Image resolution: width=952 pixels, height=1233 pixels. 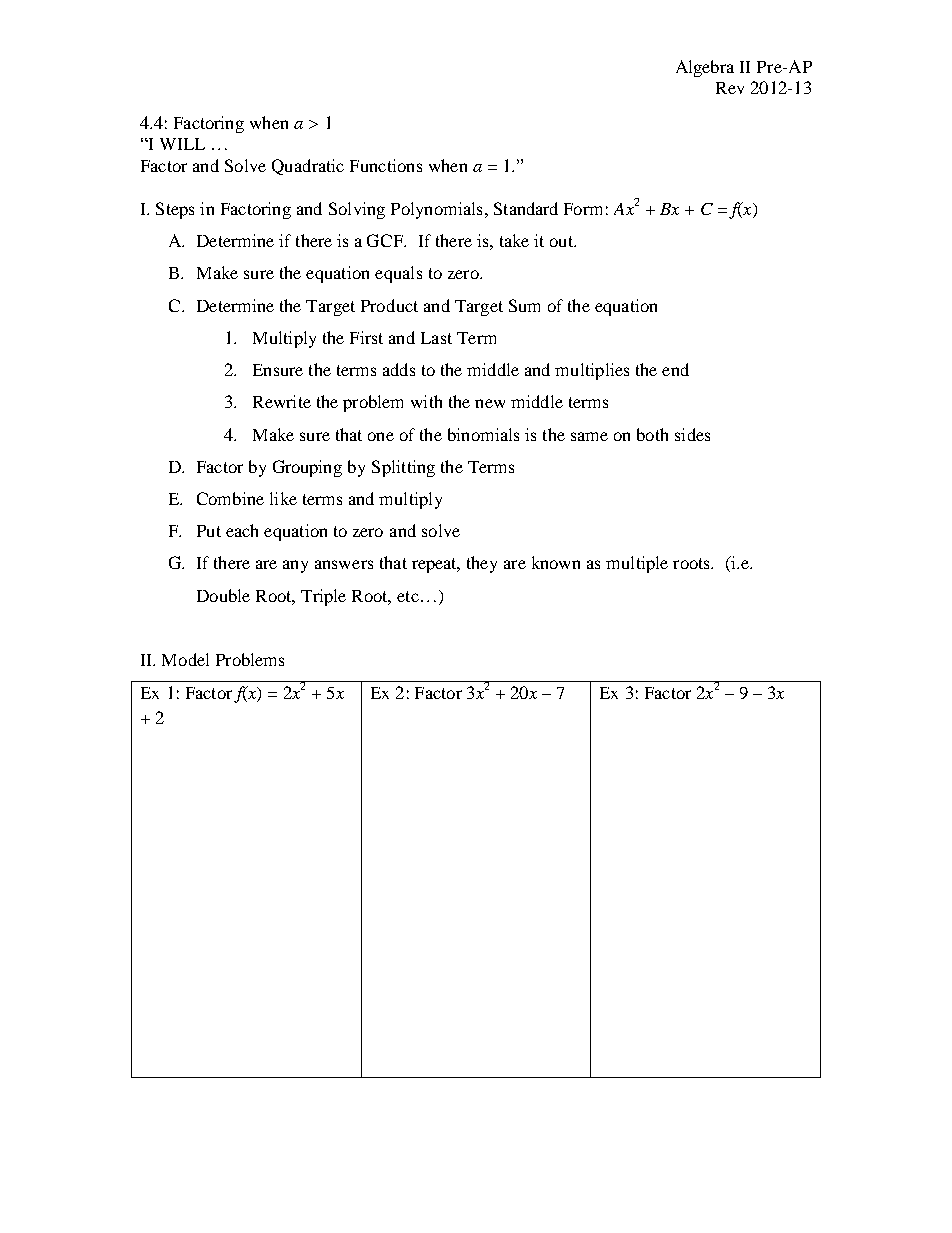 What do you see at coordinates (730, 88) in the document?
I see `Rev` at bounding box center [730, 88].
